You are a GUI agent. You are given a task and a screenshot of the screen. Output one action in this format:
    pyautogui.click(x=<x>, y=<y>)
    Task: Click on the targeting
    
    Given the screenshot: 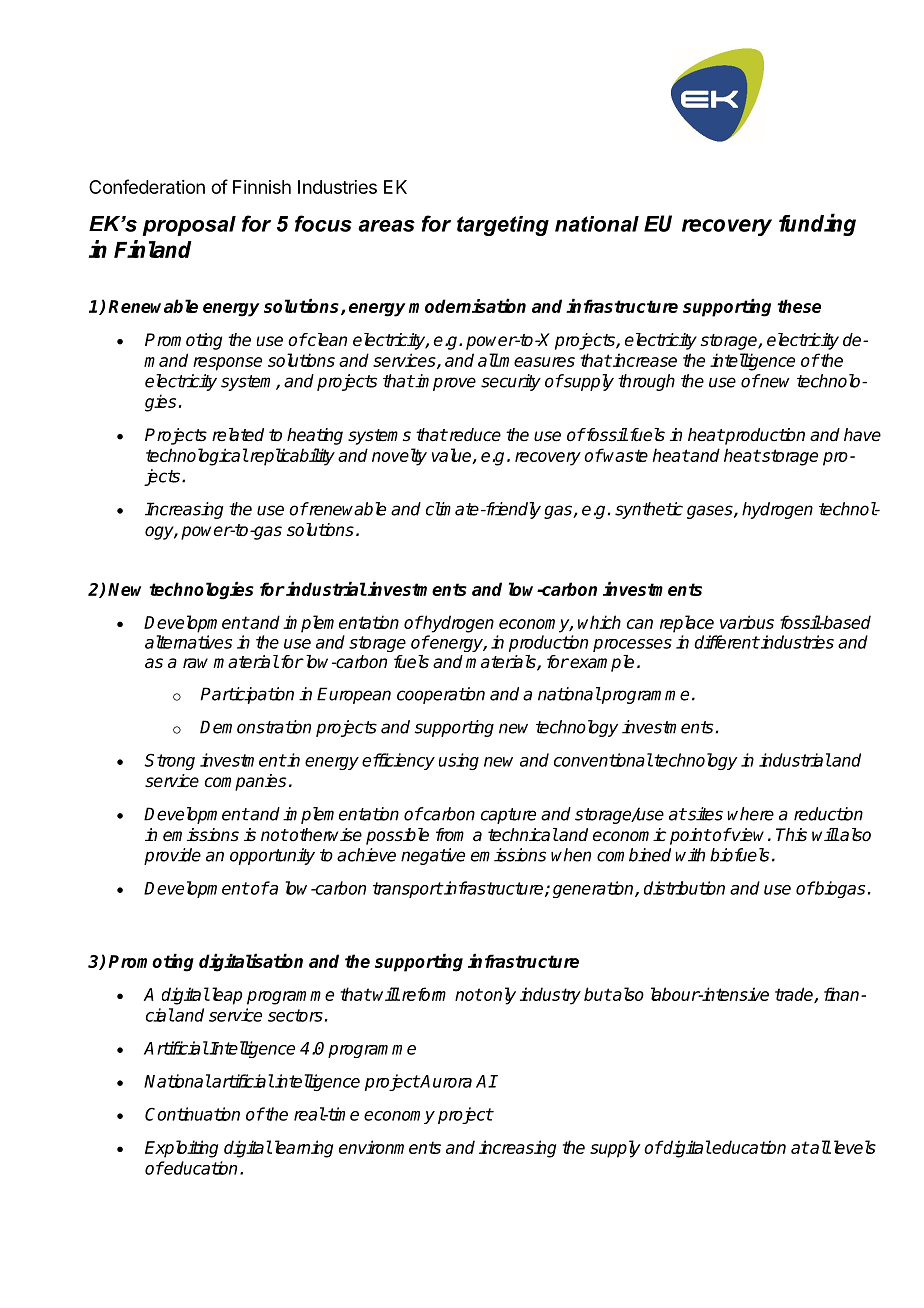 What is the action you would take?
    pyautogui.click(x=503, y=226)
